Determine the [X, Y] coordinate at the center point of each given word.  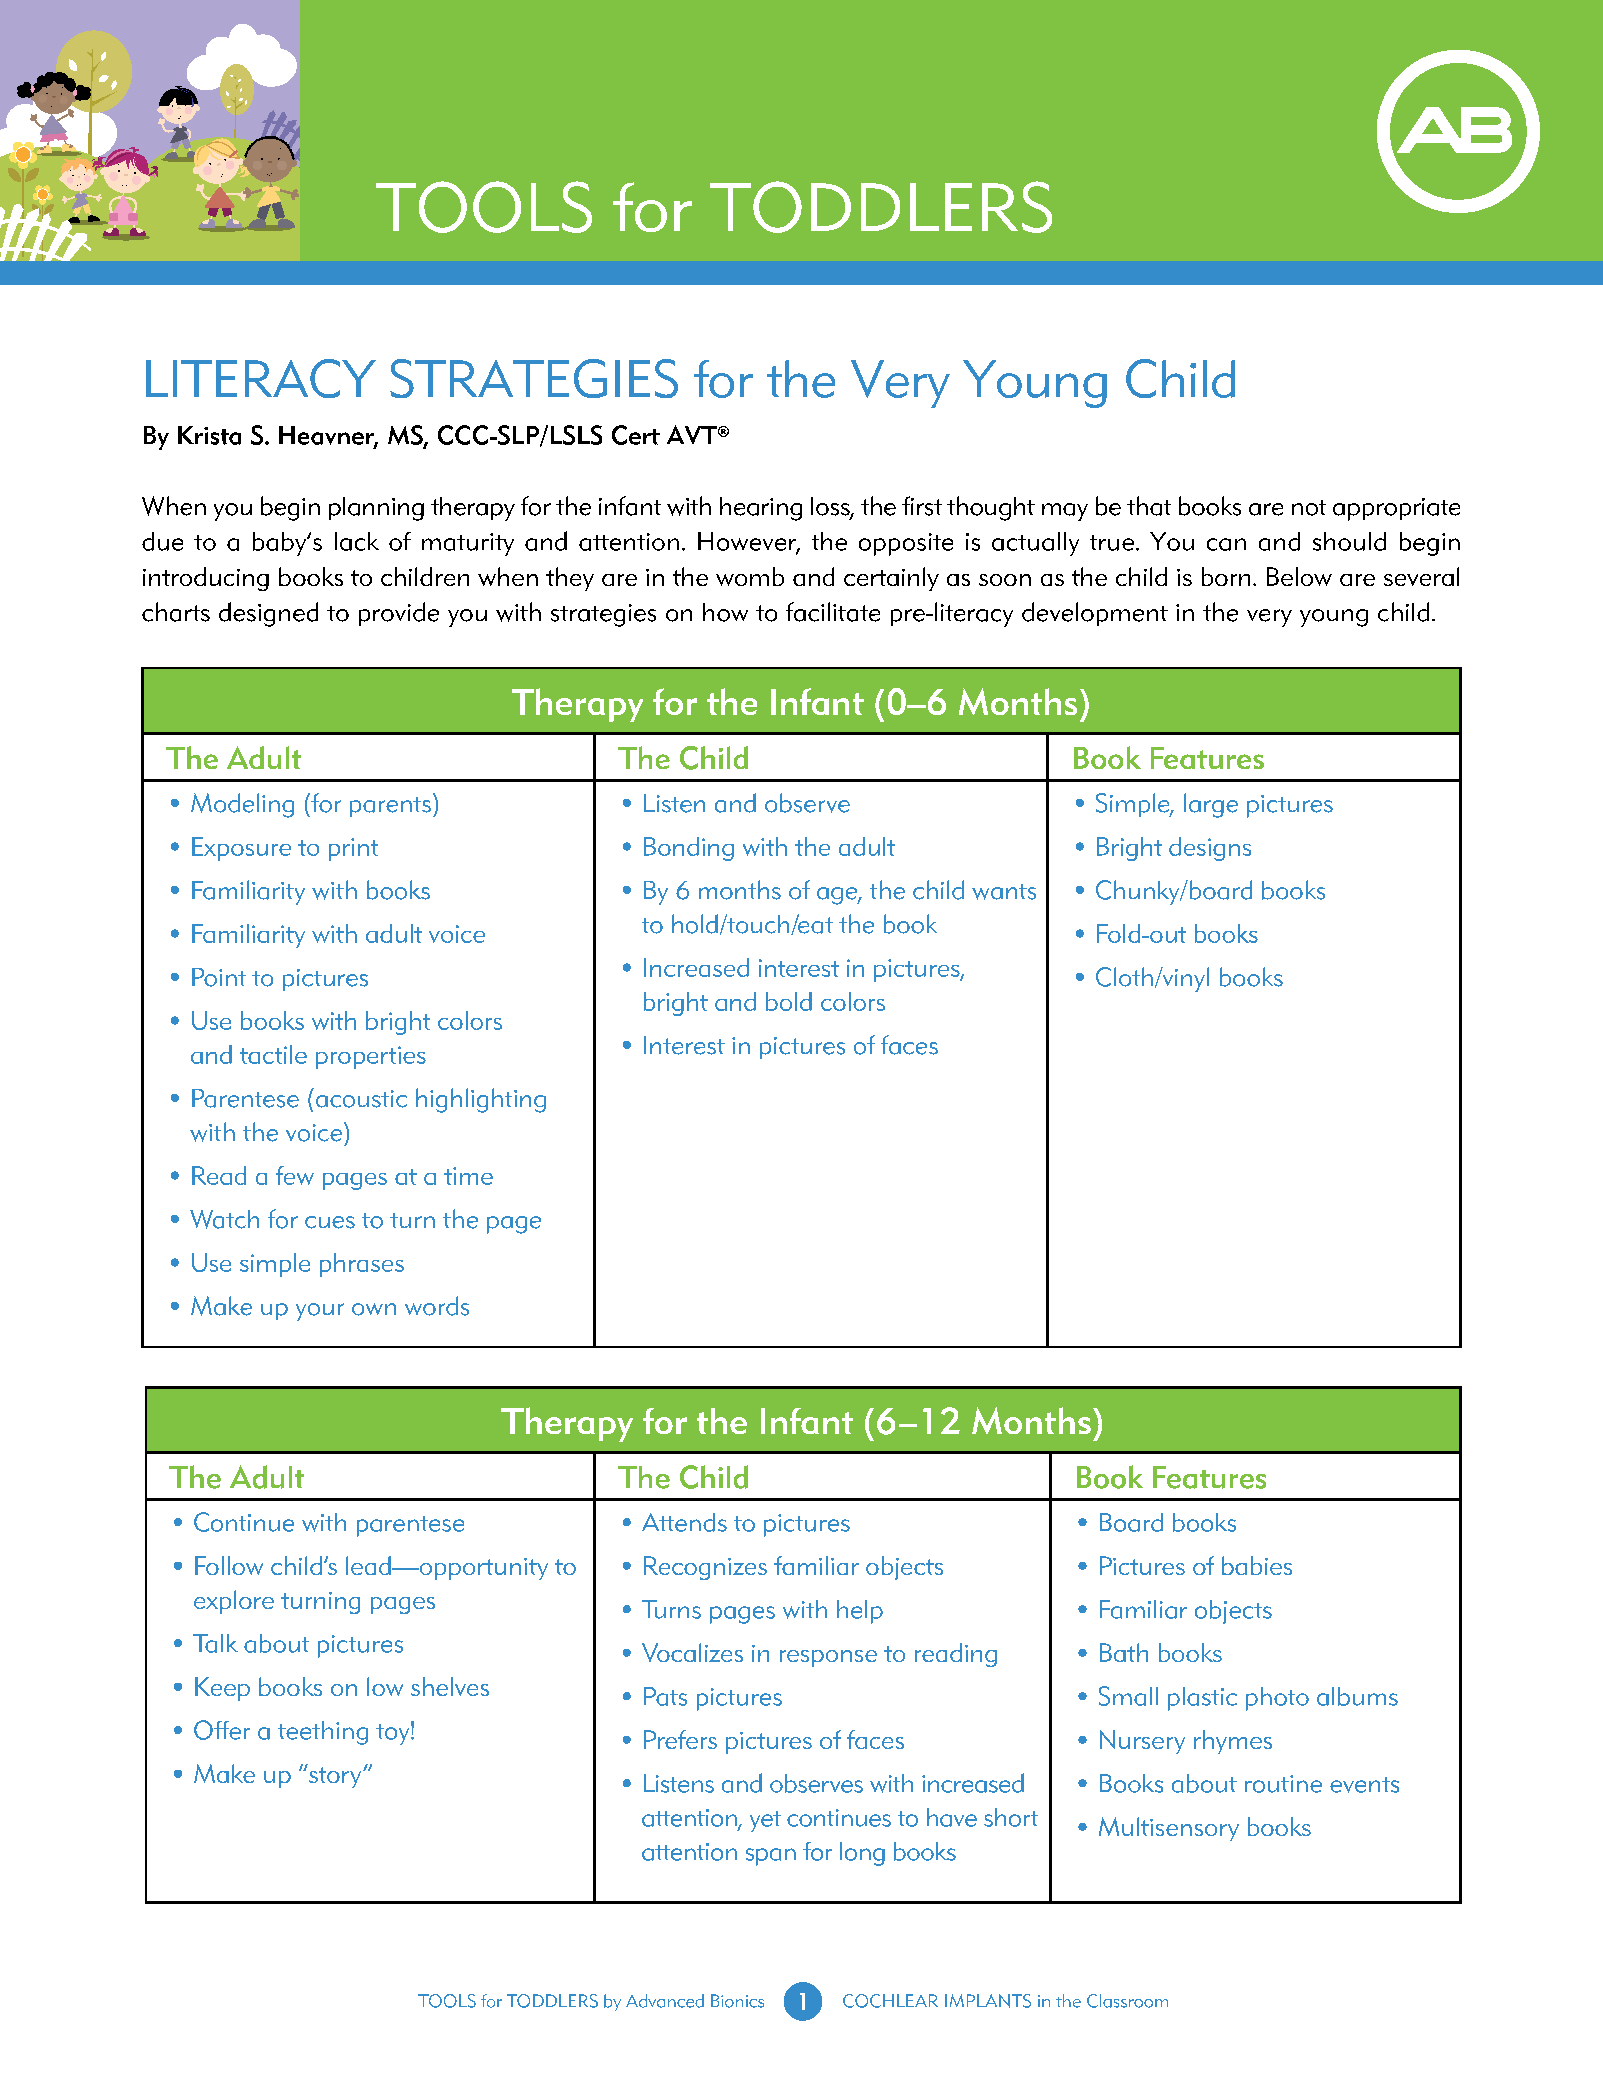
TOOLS [447, 2001]
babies [1257, 1565]
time [468, 1176]
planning [376, 509]
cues [330, 1222]
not [1309, 508]
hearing [761, 509]
